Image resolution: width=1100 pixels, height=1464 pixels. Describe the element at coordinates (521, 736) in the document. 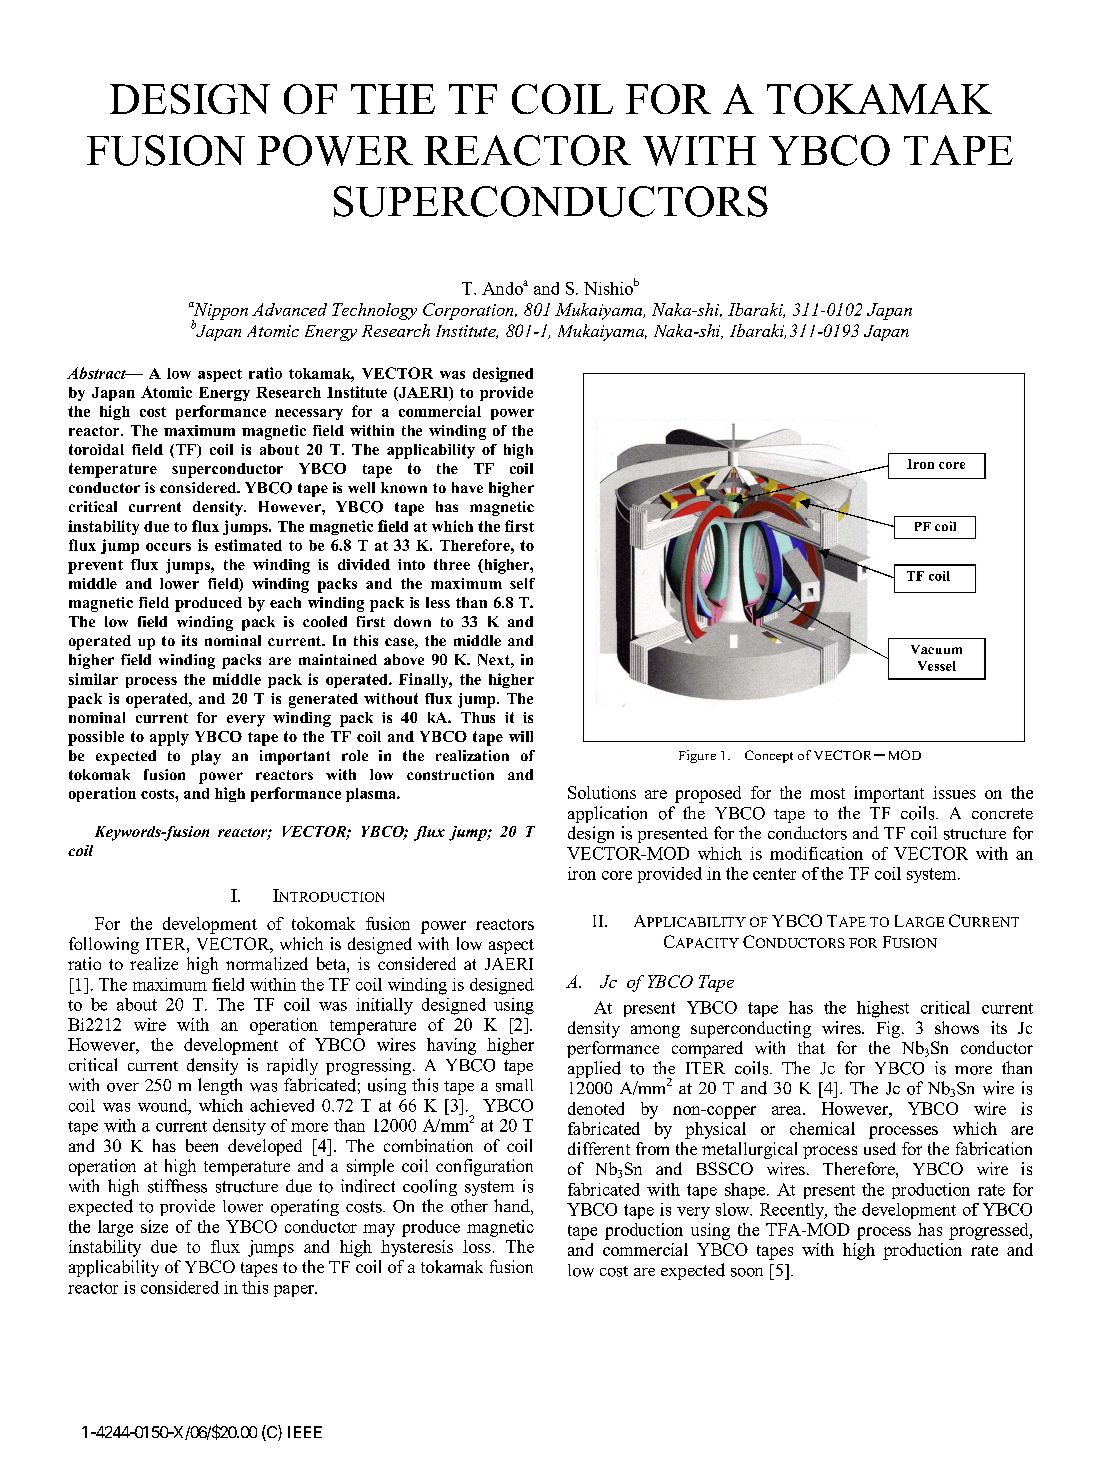

I see `will` at that location.
